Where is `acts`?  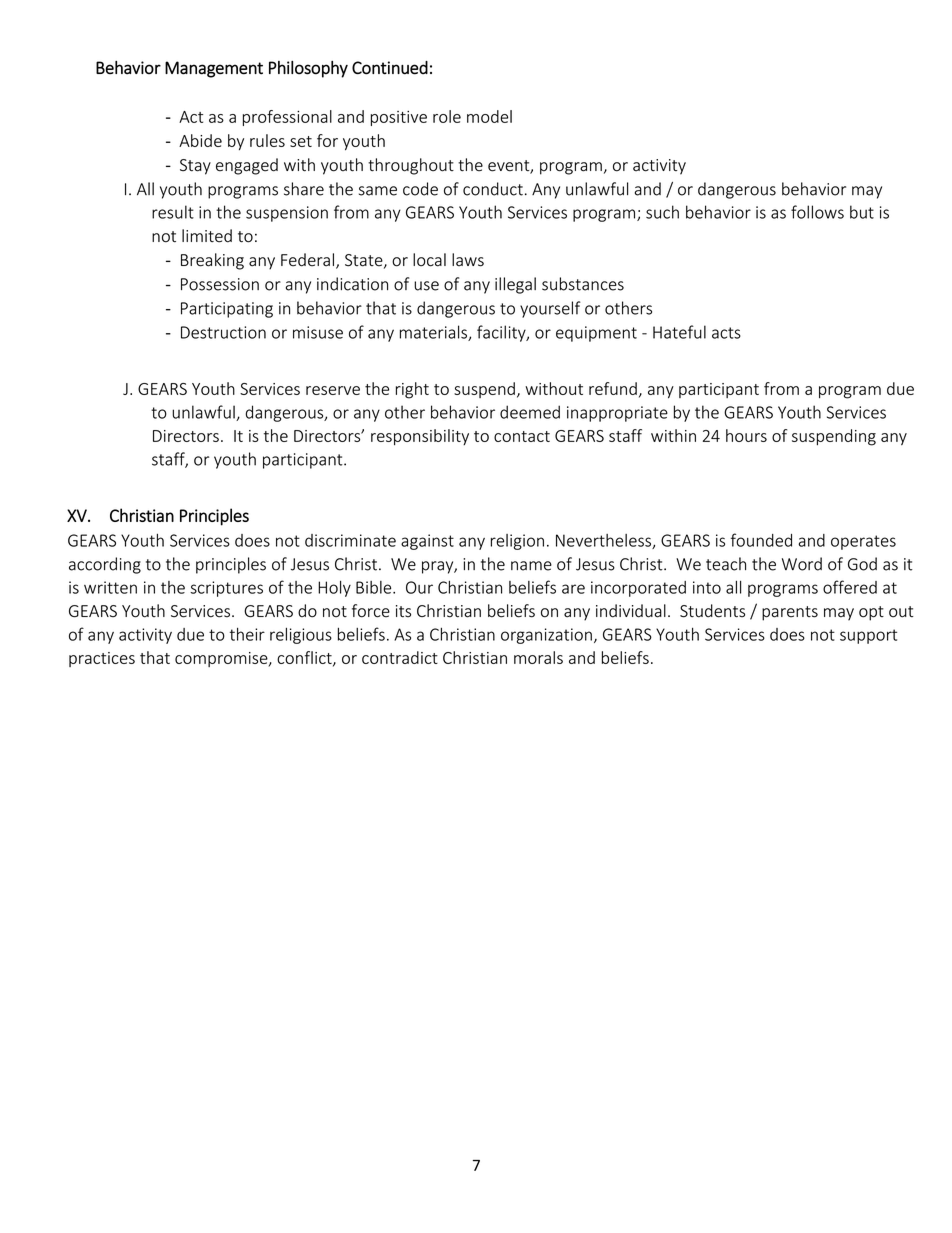
acts is located at coordinates (726, 333).
